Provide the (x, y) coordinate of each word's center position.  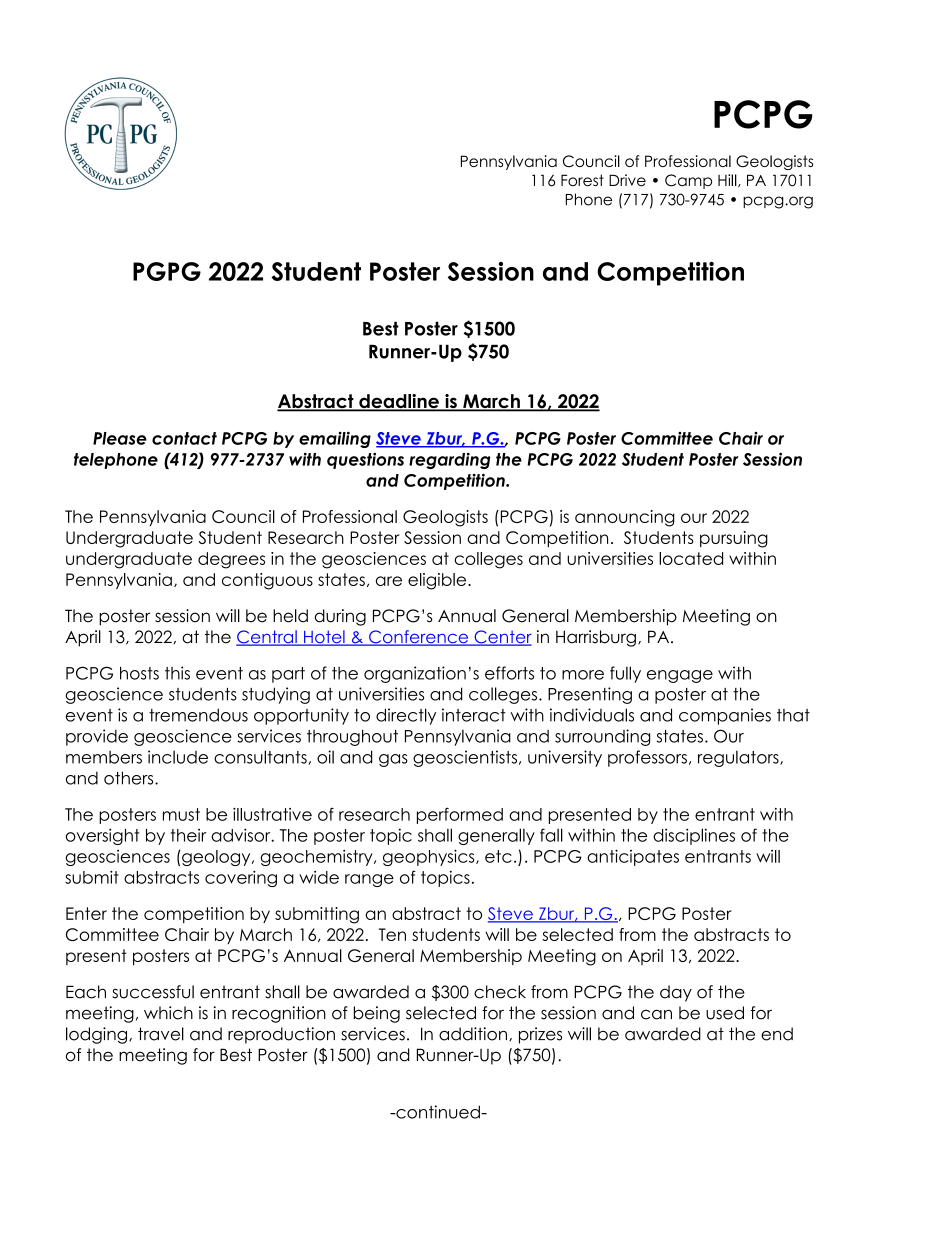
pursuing (734, 539)
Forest (582, 180)
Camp (688, 181)
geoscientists (466, 758)
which (168, 1013)
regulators (739, 759)
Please (120, 438)
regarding (449, 461)
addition (473, 1034)
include (178, 757)
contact (184, 438)
